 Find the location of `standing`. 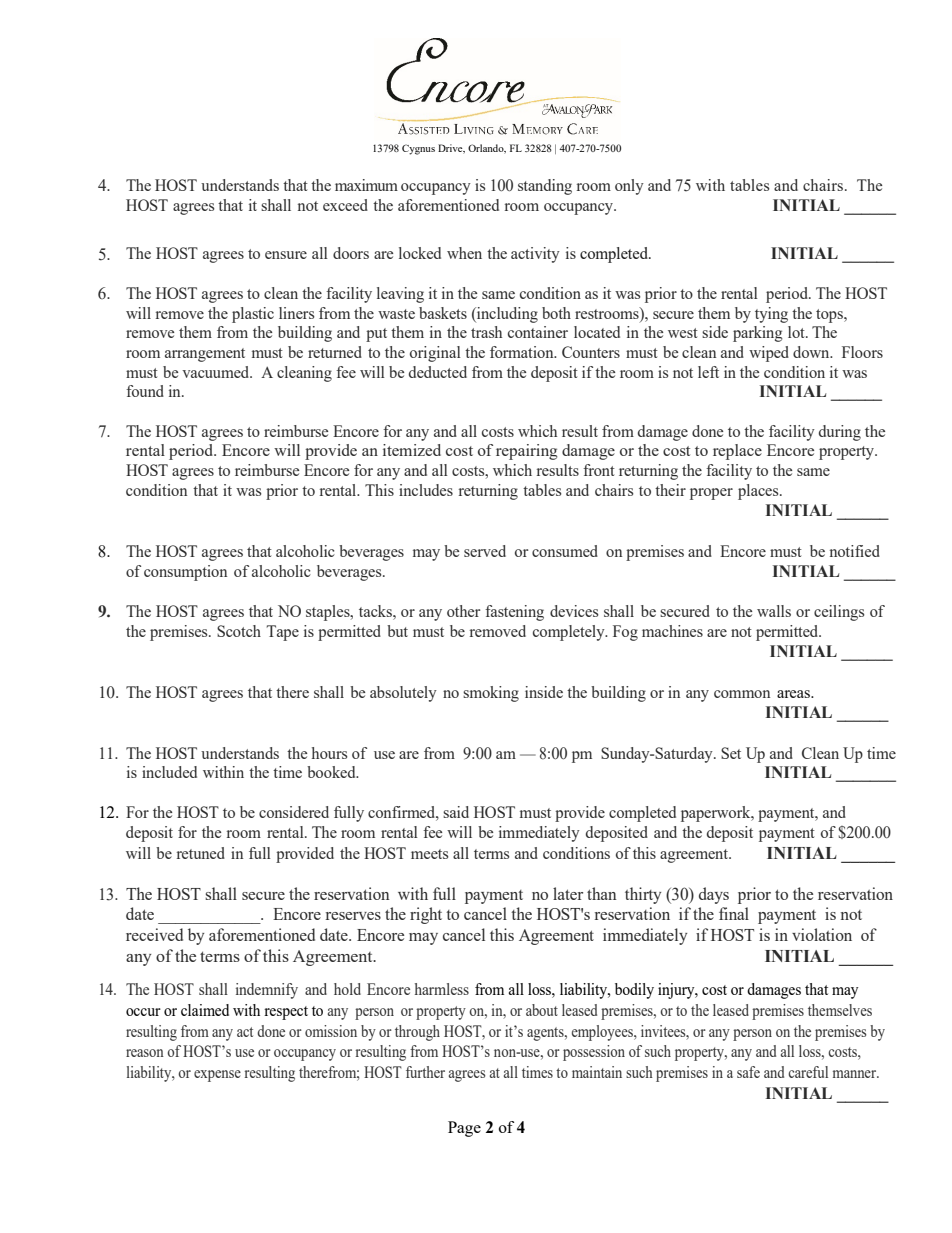

standing is located at coordinates (545, 187).
